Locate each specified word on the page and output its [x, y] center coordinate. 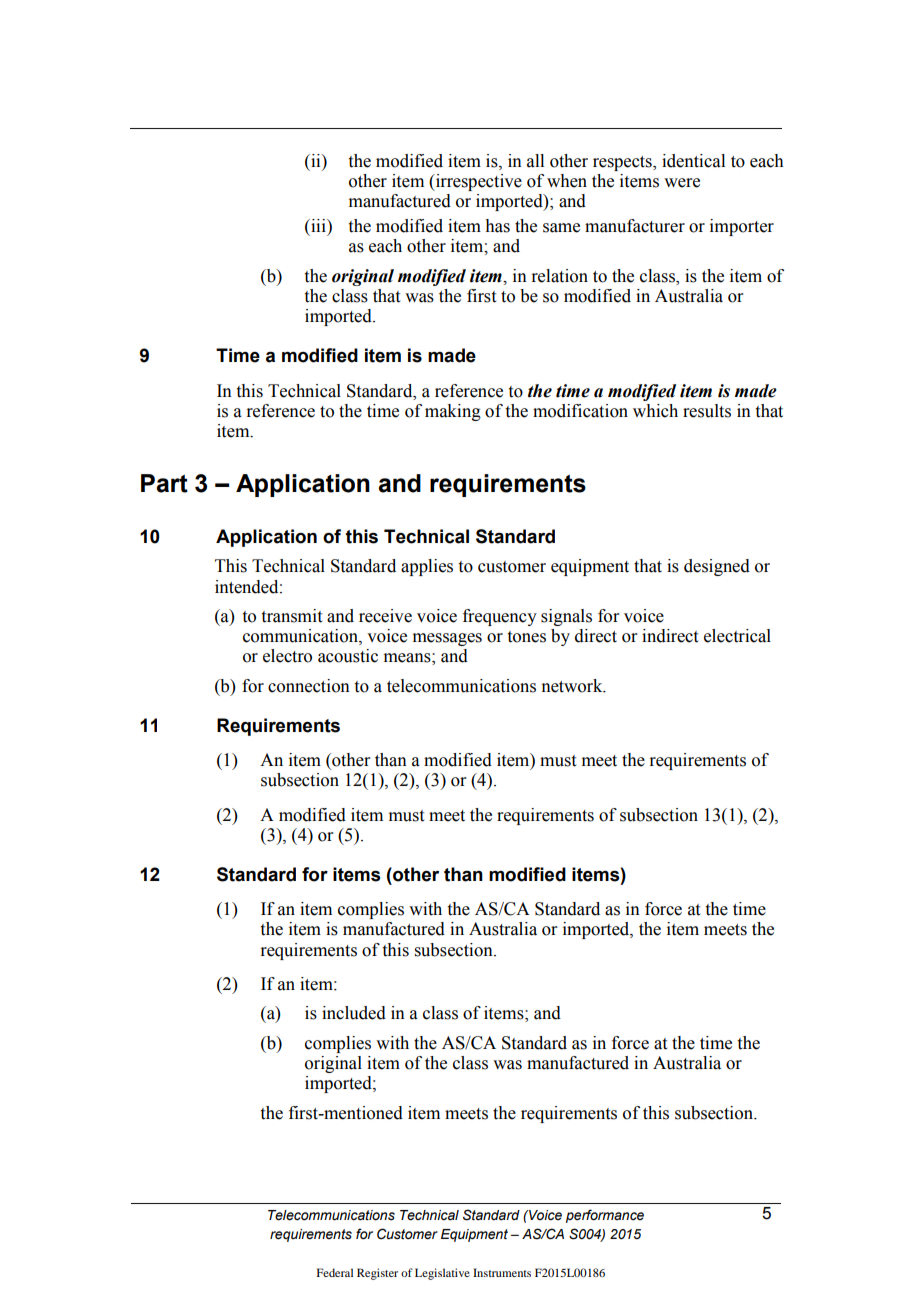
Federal [335, 1272]
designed [717, 567]
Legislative [442, 1274]
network [573, 686]
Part [164, 483]
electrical [737, 636]
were [682, 183]
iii [318, 225]
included [354, 1013]
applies [427, 567]
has [497, 226]
